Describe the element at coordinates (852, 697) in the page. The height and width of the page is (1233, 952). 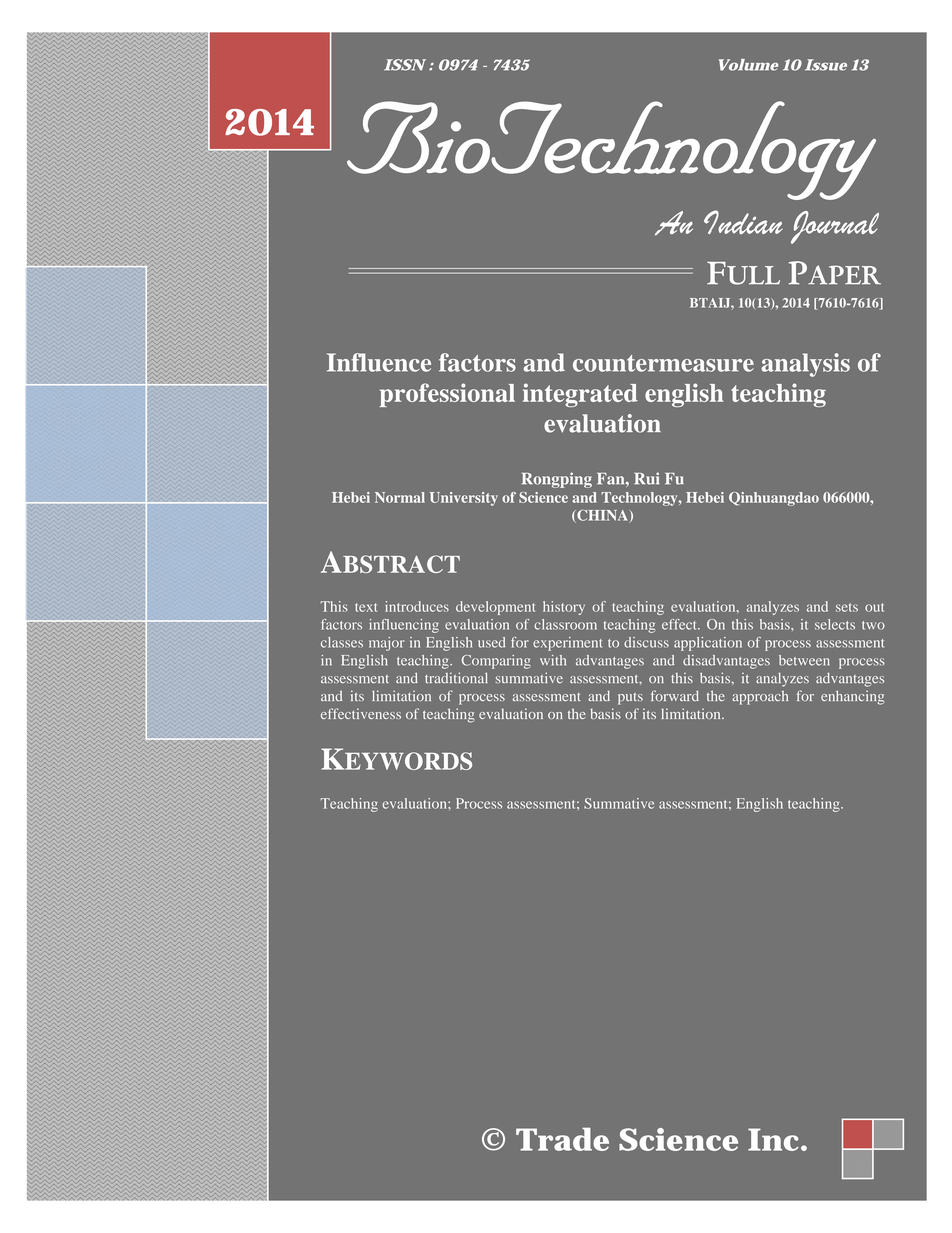
I see `enhancing` at that location.
